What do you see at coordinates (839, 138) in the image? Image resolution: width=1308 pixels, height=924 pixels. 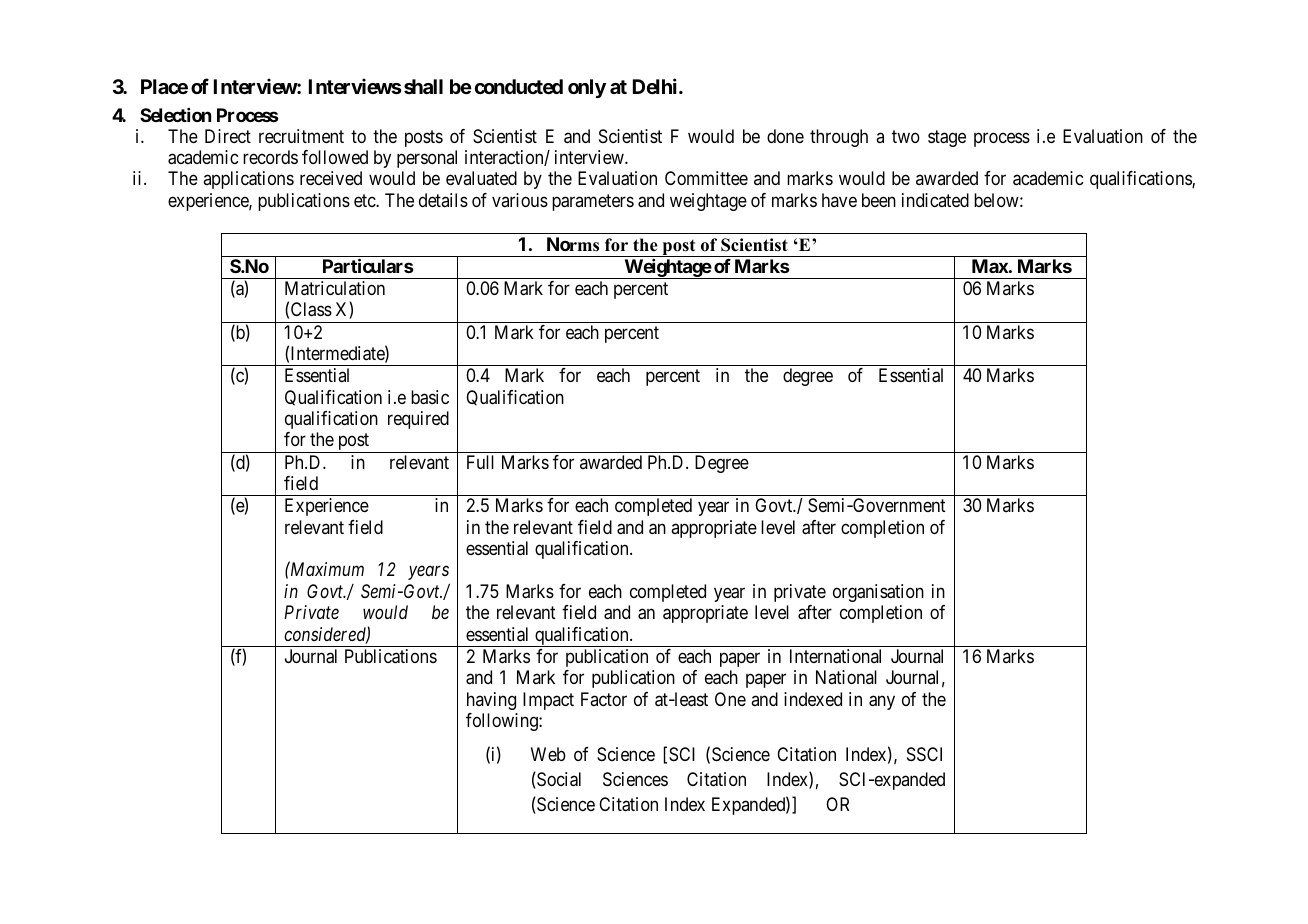 I see `through` at bounding box center [839, 138].
